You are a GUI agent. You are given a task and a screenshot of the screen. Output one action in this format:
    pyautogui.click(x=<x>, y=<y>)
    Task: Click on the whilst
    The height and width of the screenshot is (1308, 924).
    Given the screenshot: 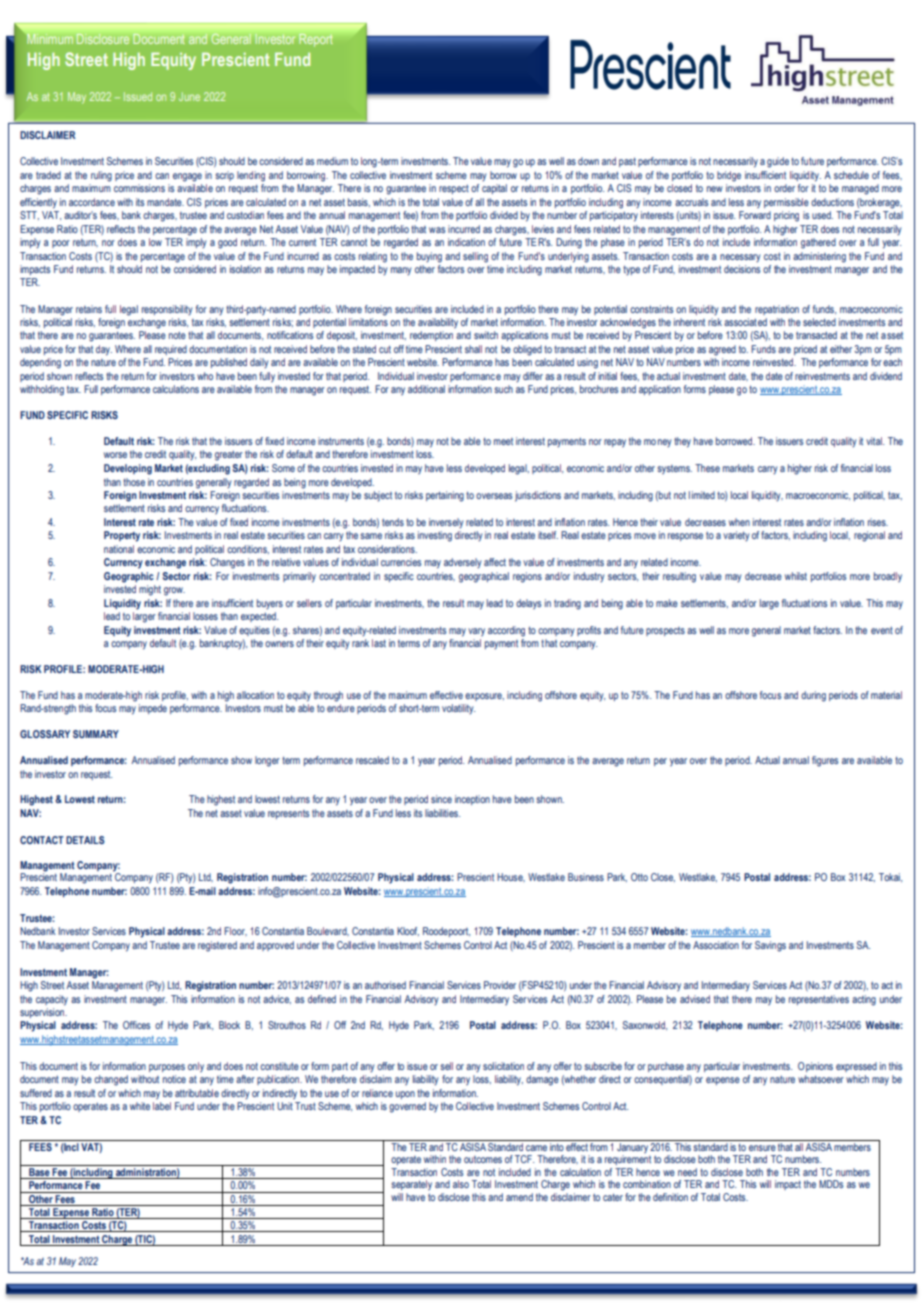 What is the action you would take?
    pyautogui.click(x=796, y=576)
